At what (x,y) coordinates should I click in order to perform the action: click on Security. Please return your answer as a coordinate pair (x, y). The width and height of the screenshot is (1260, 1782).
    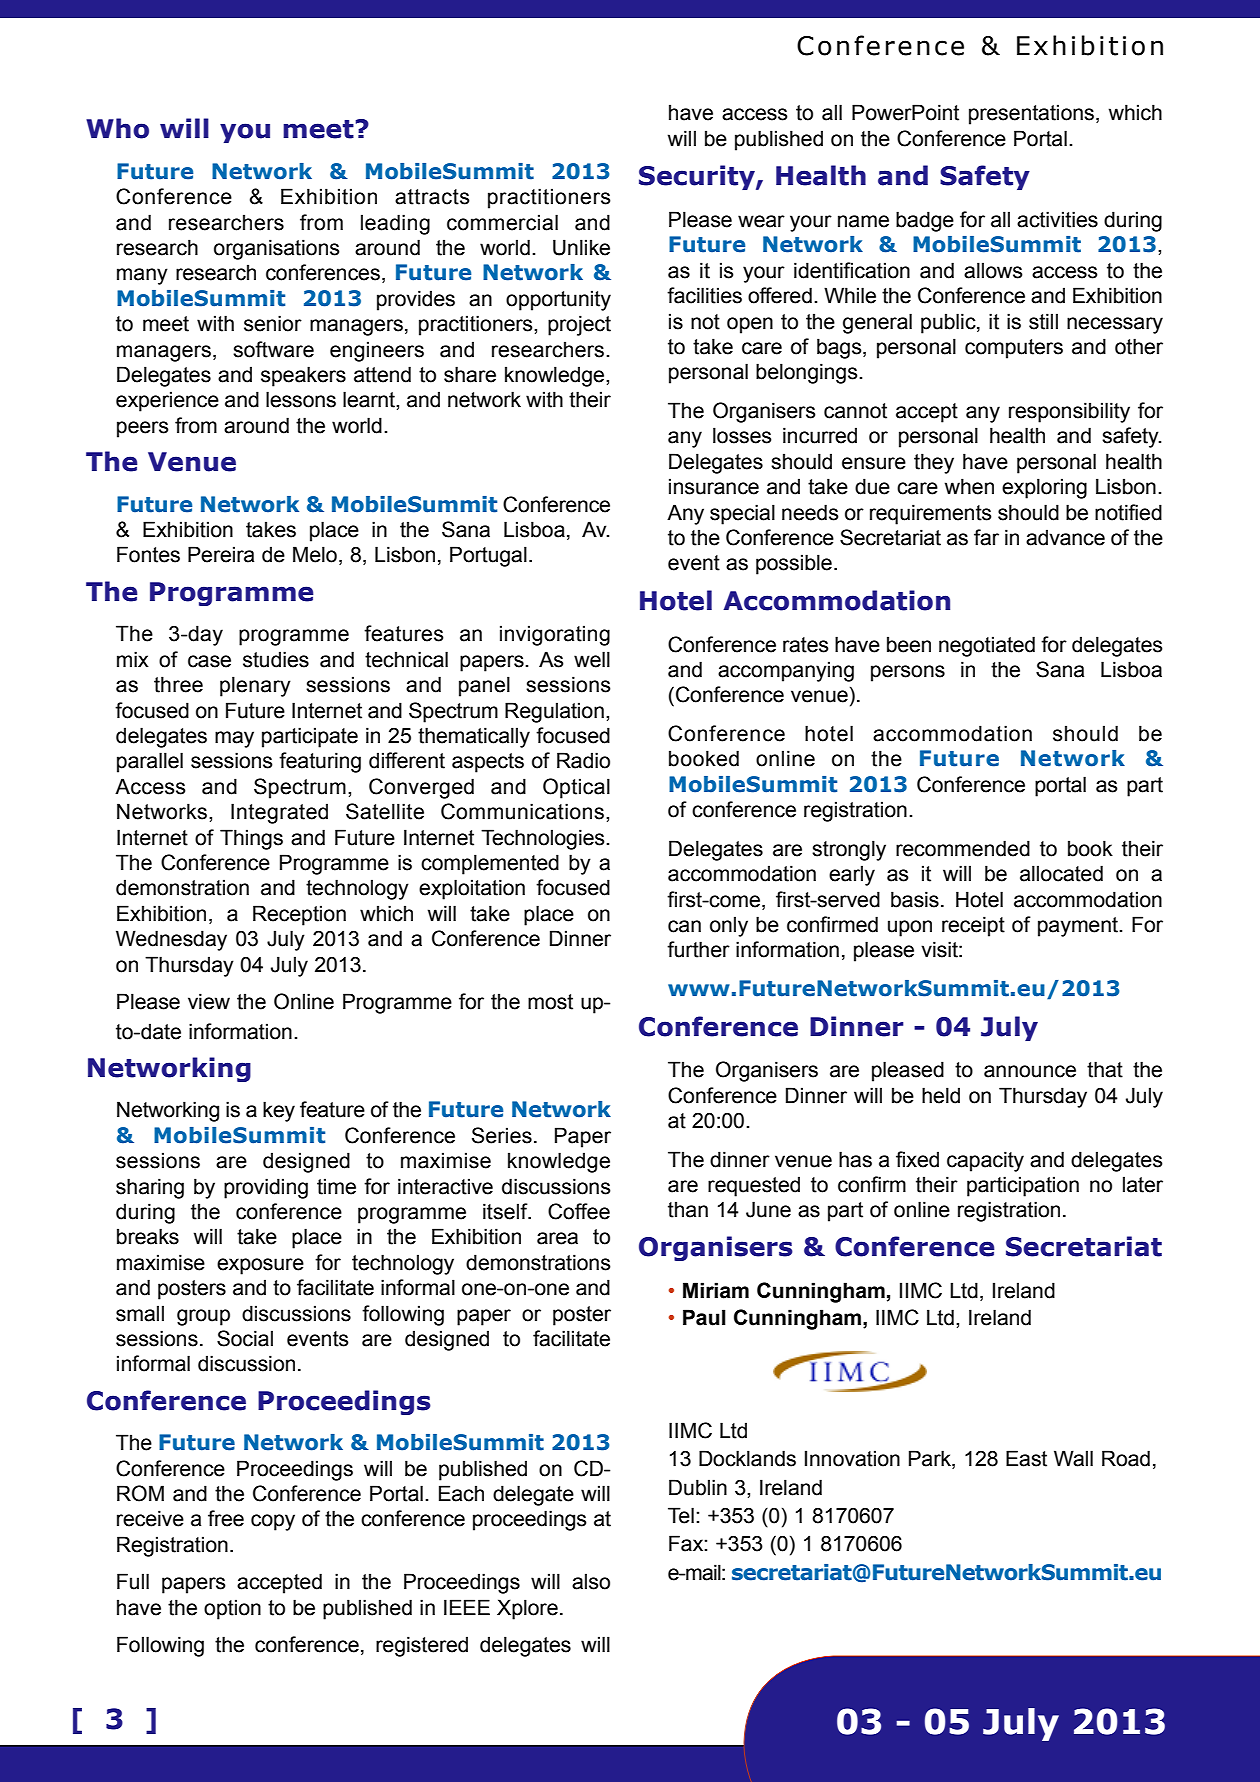
    Looking at the image, I should click on (698, 177).
